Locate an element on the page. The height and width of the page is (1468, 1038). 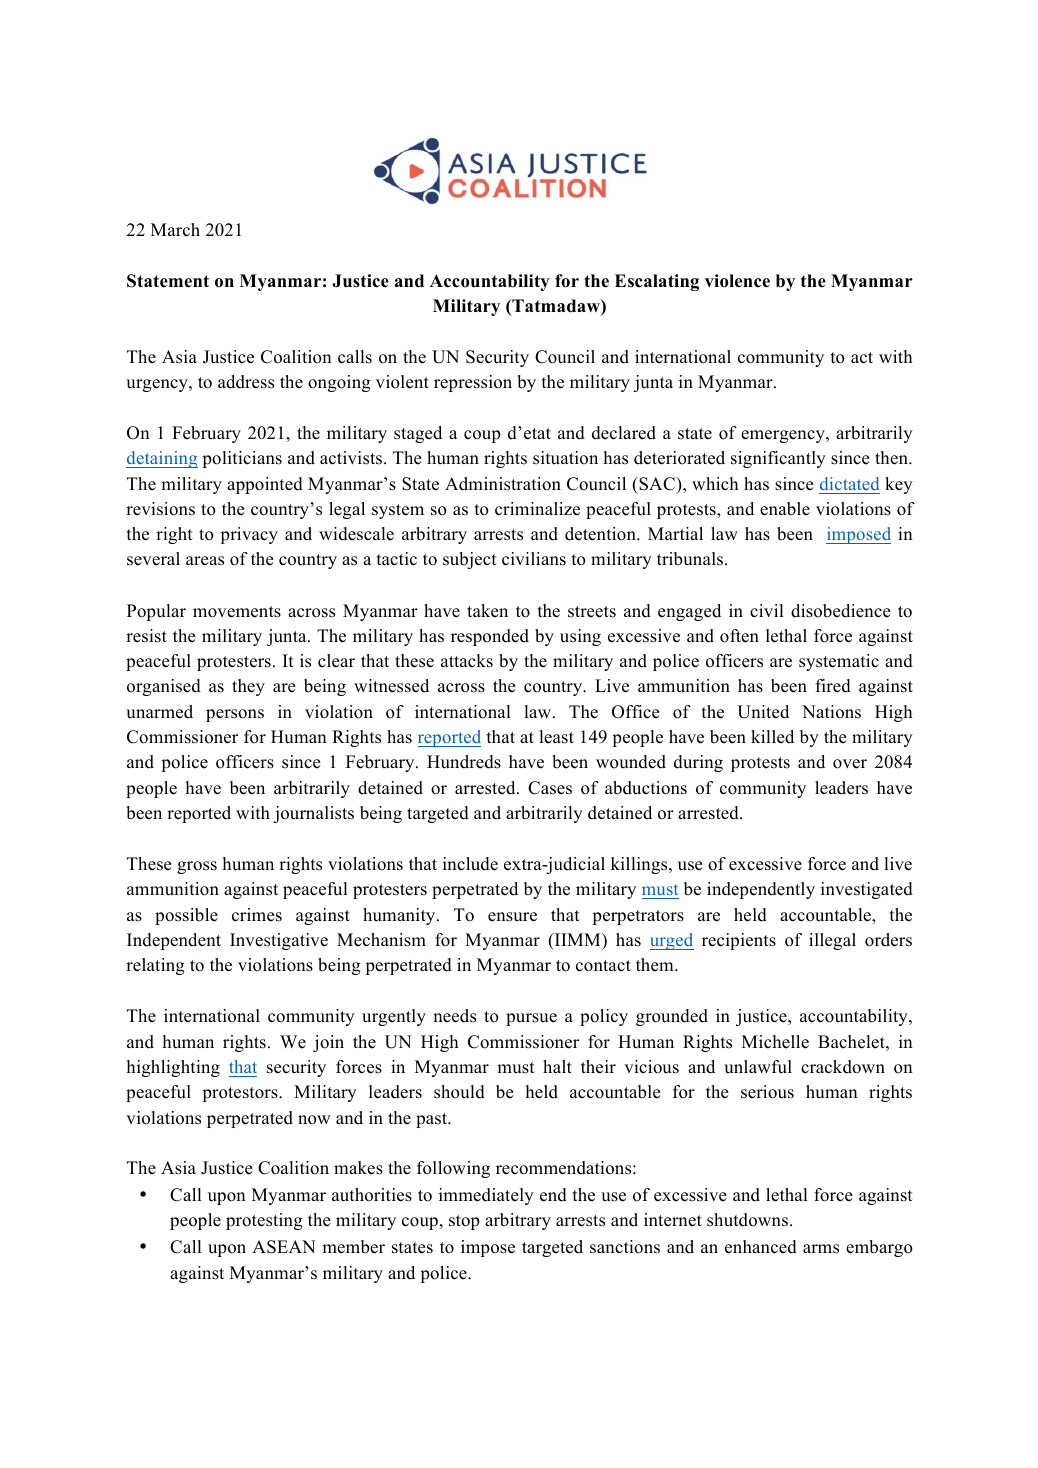
persons is located at coordinates (235, 715).
